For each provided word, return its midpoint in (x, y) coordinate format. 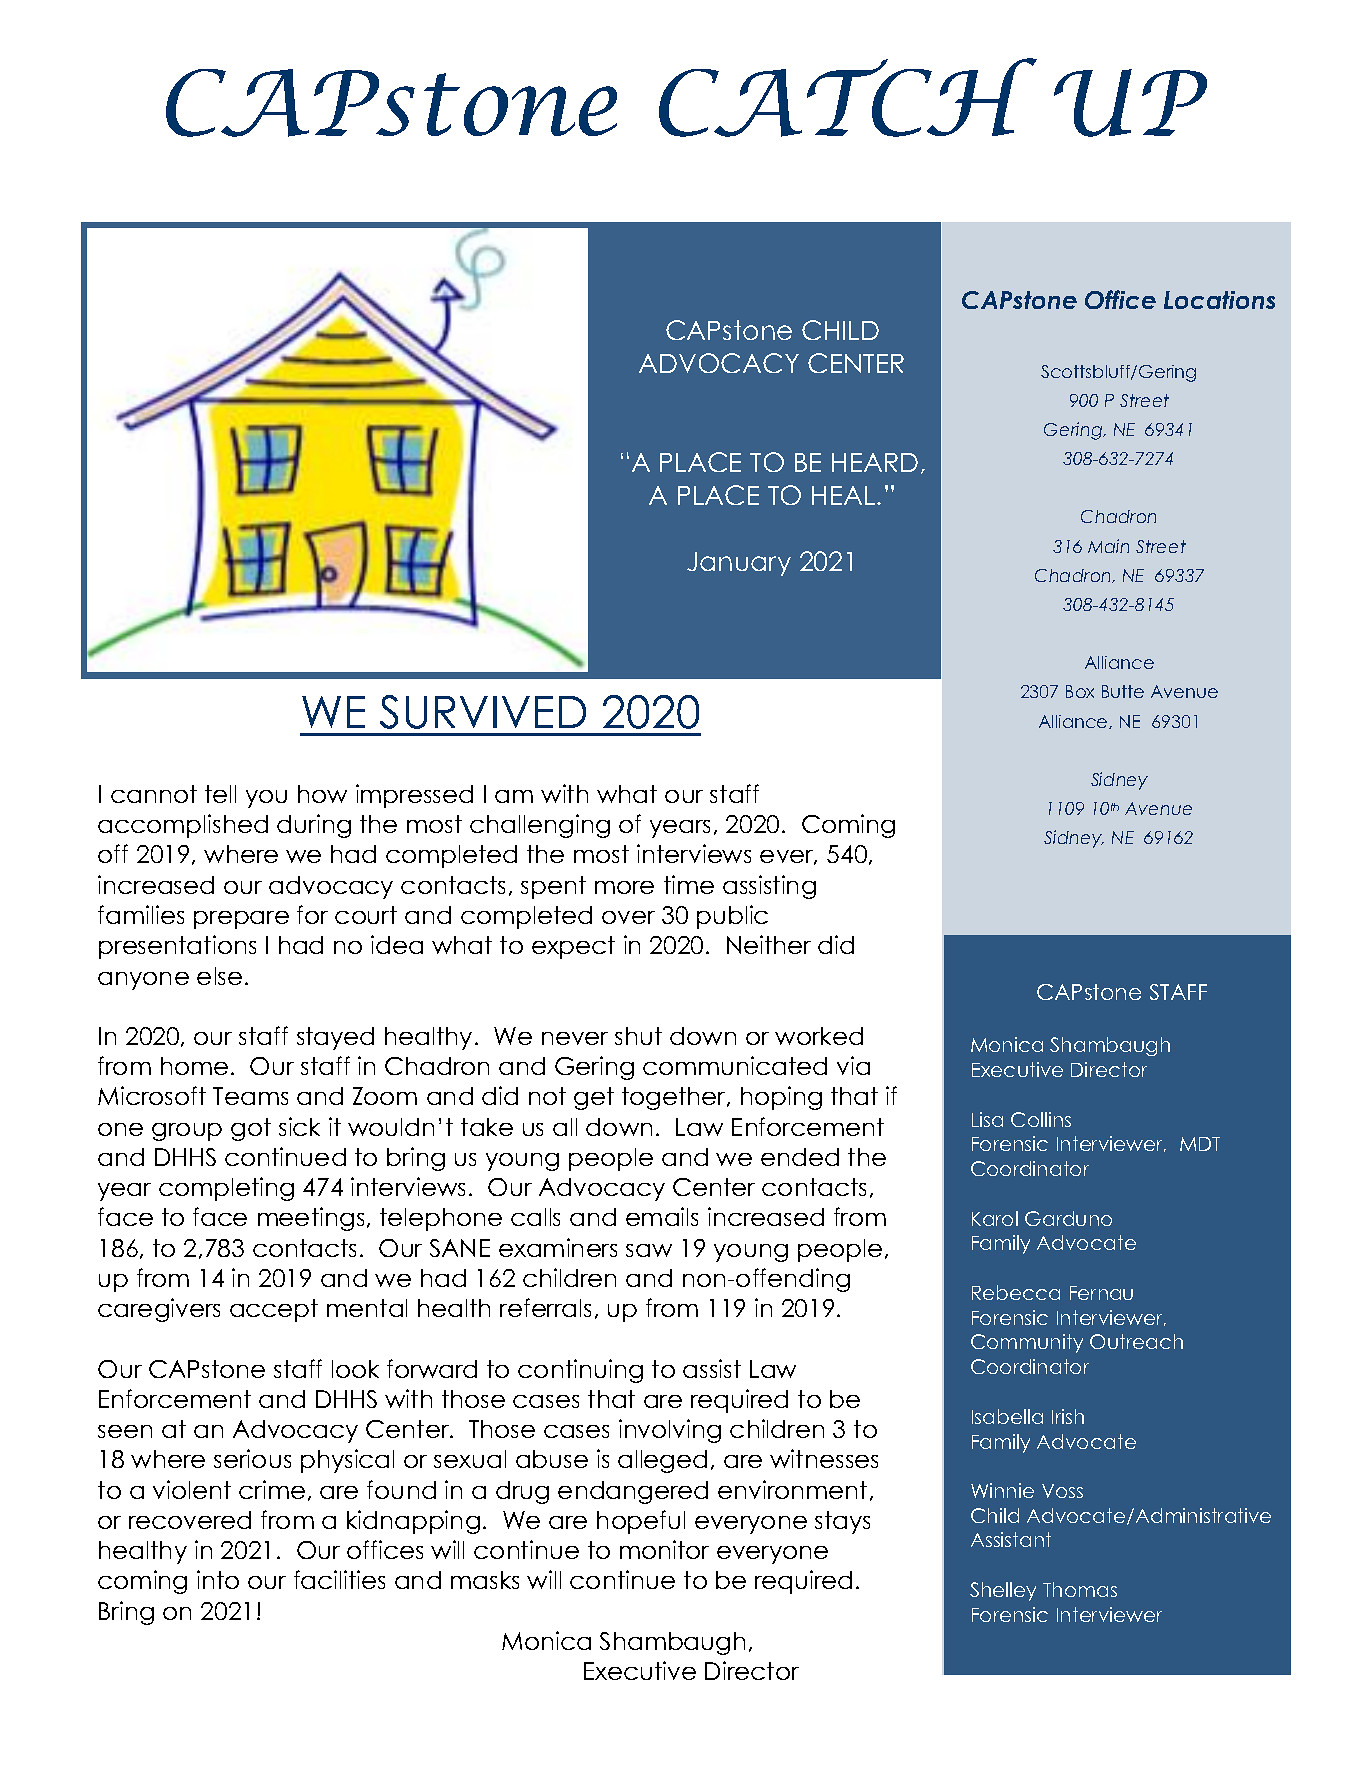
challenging (540, 826)
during (314, 826)
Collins (1041, 1119)
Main (1108, 546)
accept (274, 1310)
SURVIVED (483, 712)
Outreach (1136, 1341)
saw (649, 1250)
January (739, 564)
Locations (1219, 300)
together (675, 1098)
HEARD (875, 462)
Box (1080, 691)
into (218, 1579)
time (689, 884)
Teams (250, 1096)
